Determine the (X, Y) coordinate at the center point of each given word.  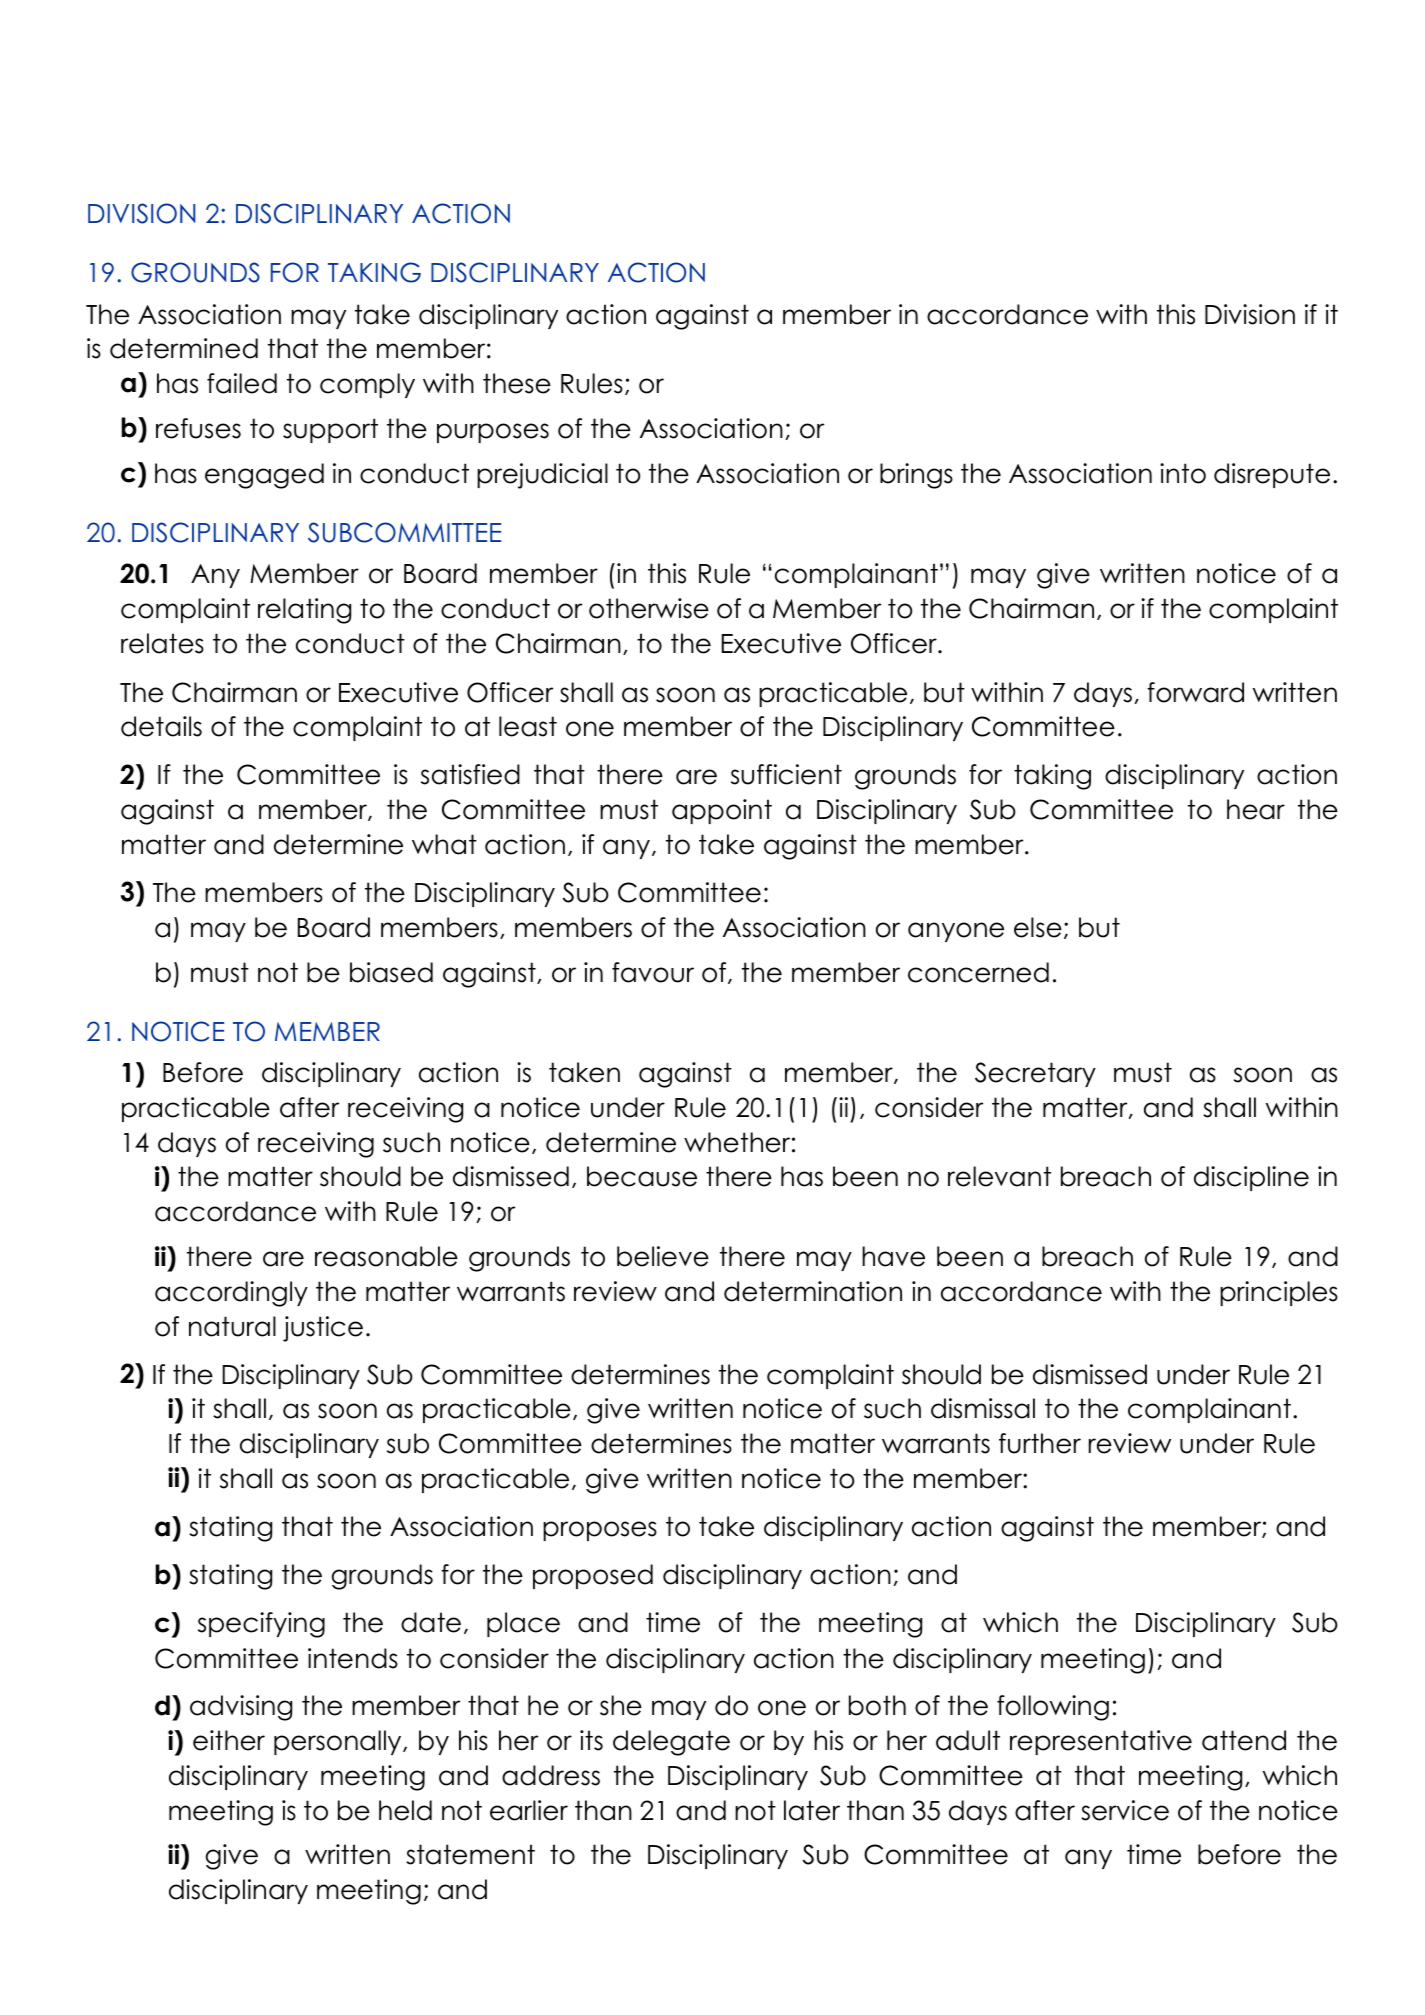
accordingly (231, 1294)
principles (1279, 1293)
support (330, 430)
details (161, 726)
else (1038, 927)
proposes (600, 1531)
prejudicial (542, 476)
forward (1195, 692)
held (405, 1810)
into (1183, 473)
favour (653, 972)
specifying (261, 1625)
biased (391, 972)
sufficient (786, 774)
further (1040, 1443)
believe (663, 1256)
